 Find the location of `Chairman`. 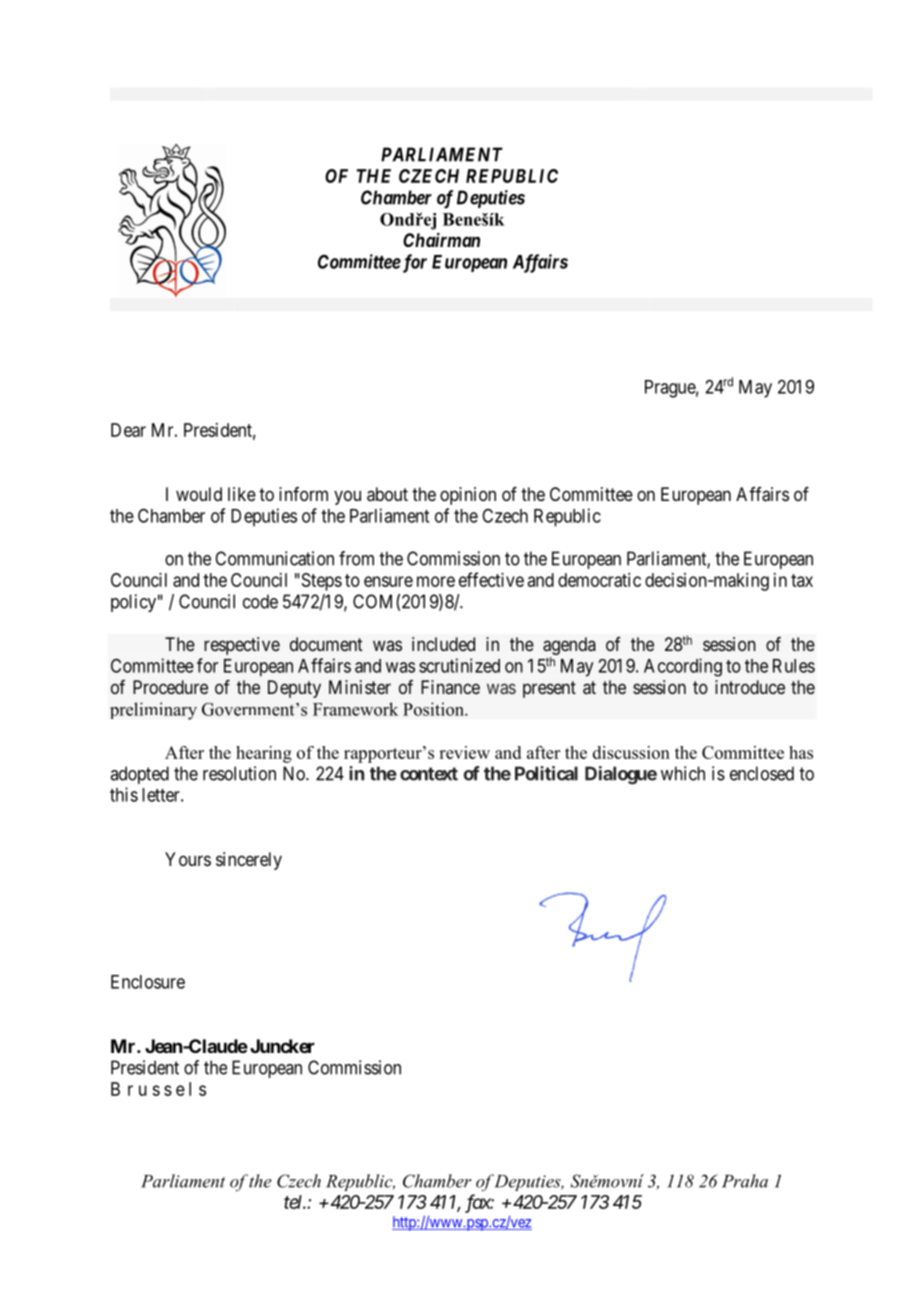

Chairman is located at coordinates (441, 239).
